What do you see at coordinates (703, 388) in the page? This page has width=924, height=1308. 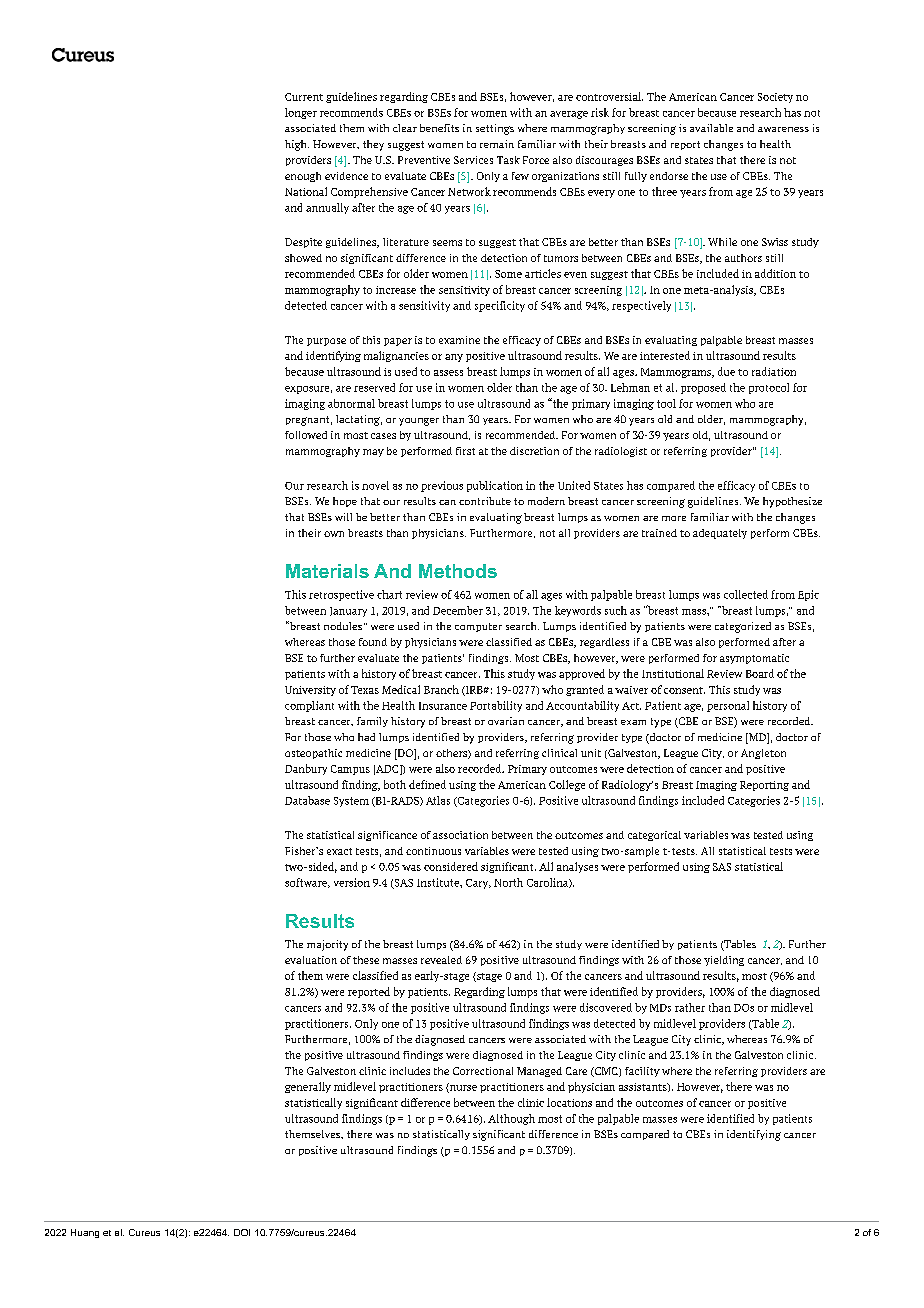 I see `proposed` at bounding box center [703, 388].
